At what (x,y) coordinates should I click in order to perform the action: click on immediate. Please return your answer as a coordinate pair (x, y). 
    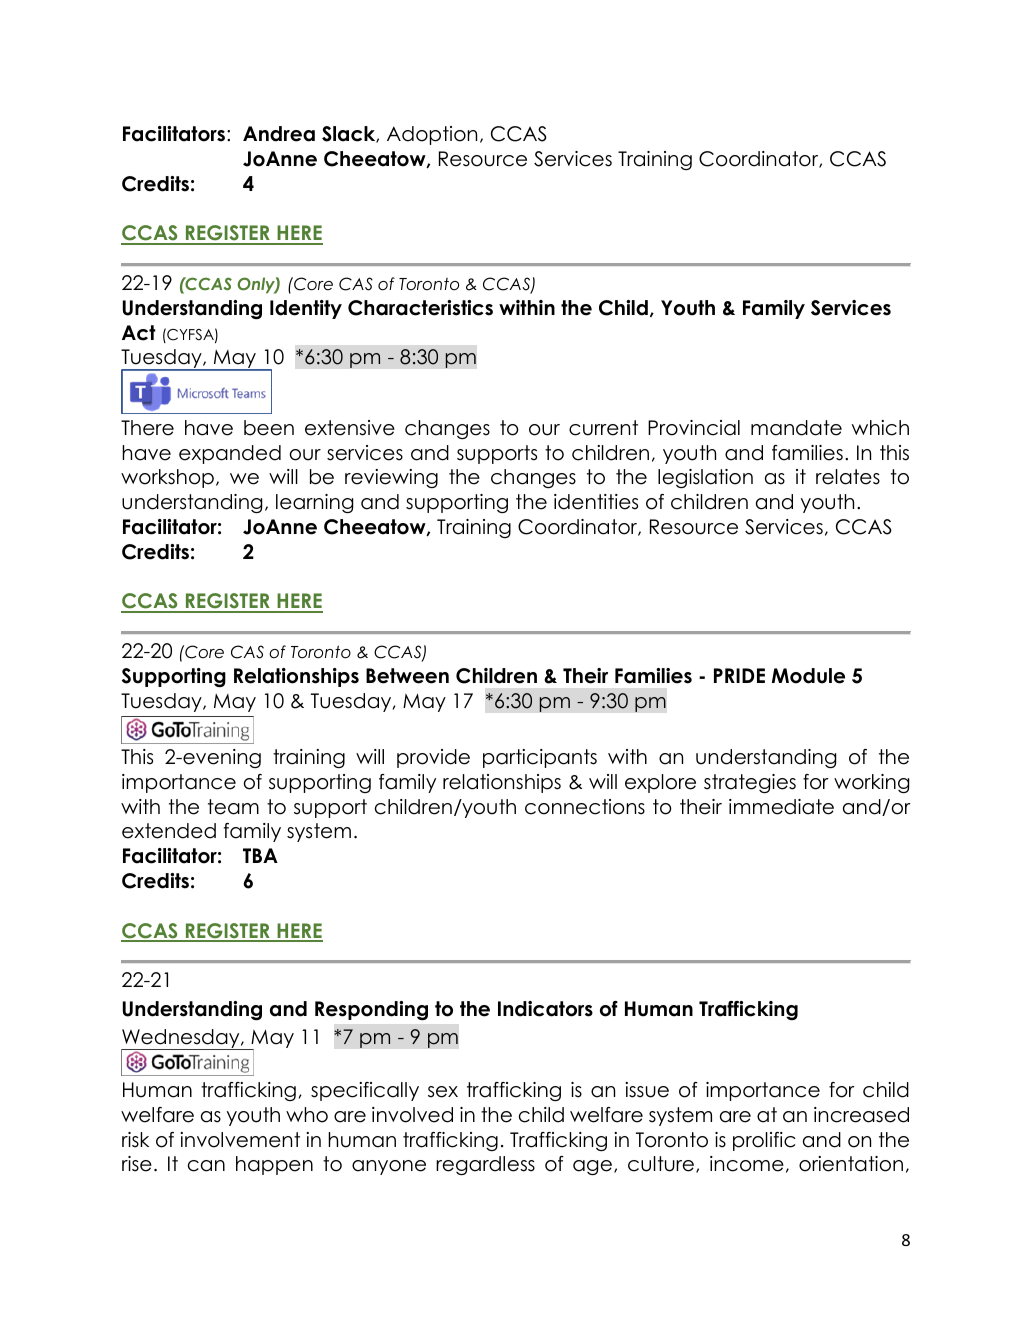
    Looking at the image, I should click on (781, 807).
